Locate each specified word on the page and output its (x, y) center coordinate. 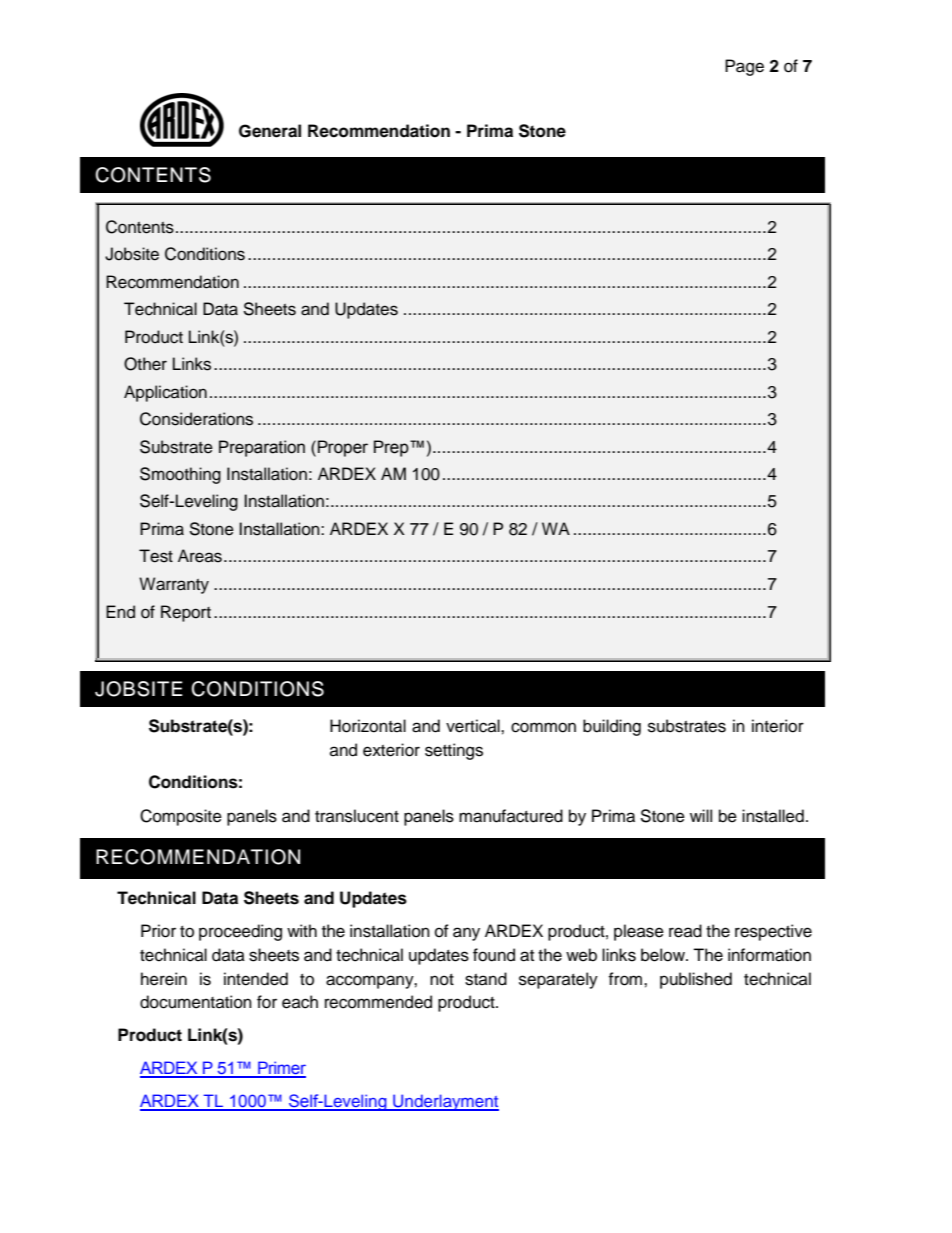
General (270, 131)
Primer (281, 1069)
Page (744, 67)
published (696, 980)
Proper (343, 448)
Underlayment (445, 1102)
